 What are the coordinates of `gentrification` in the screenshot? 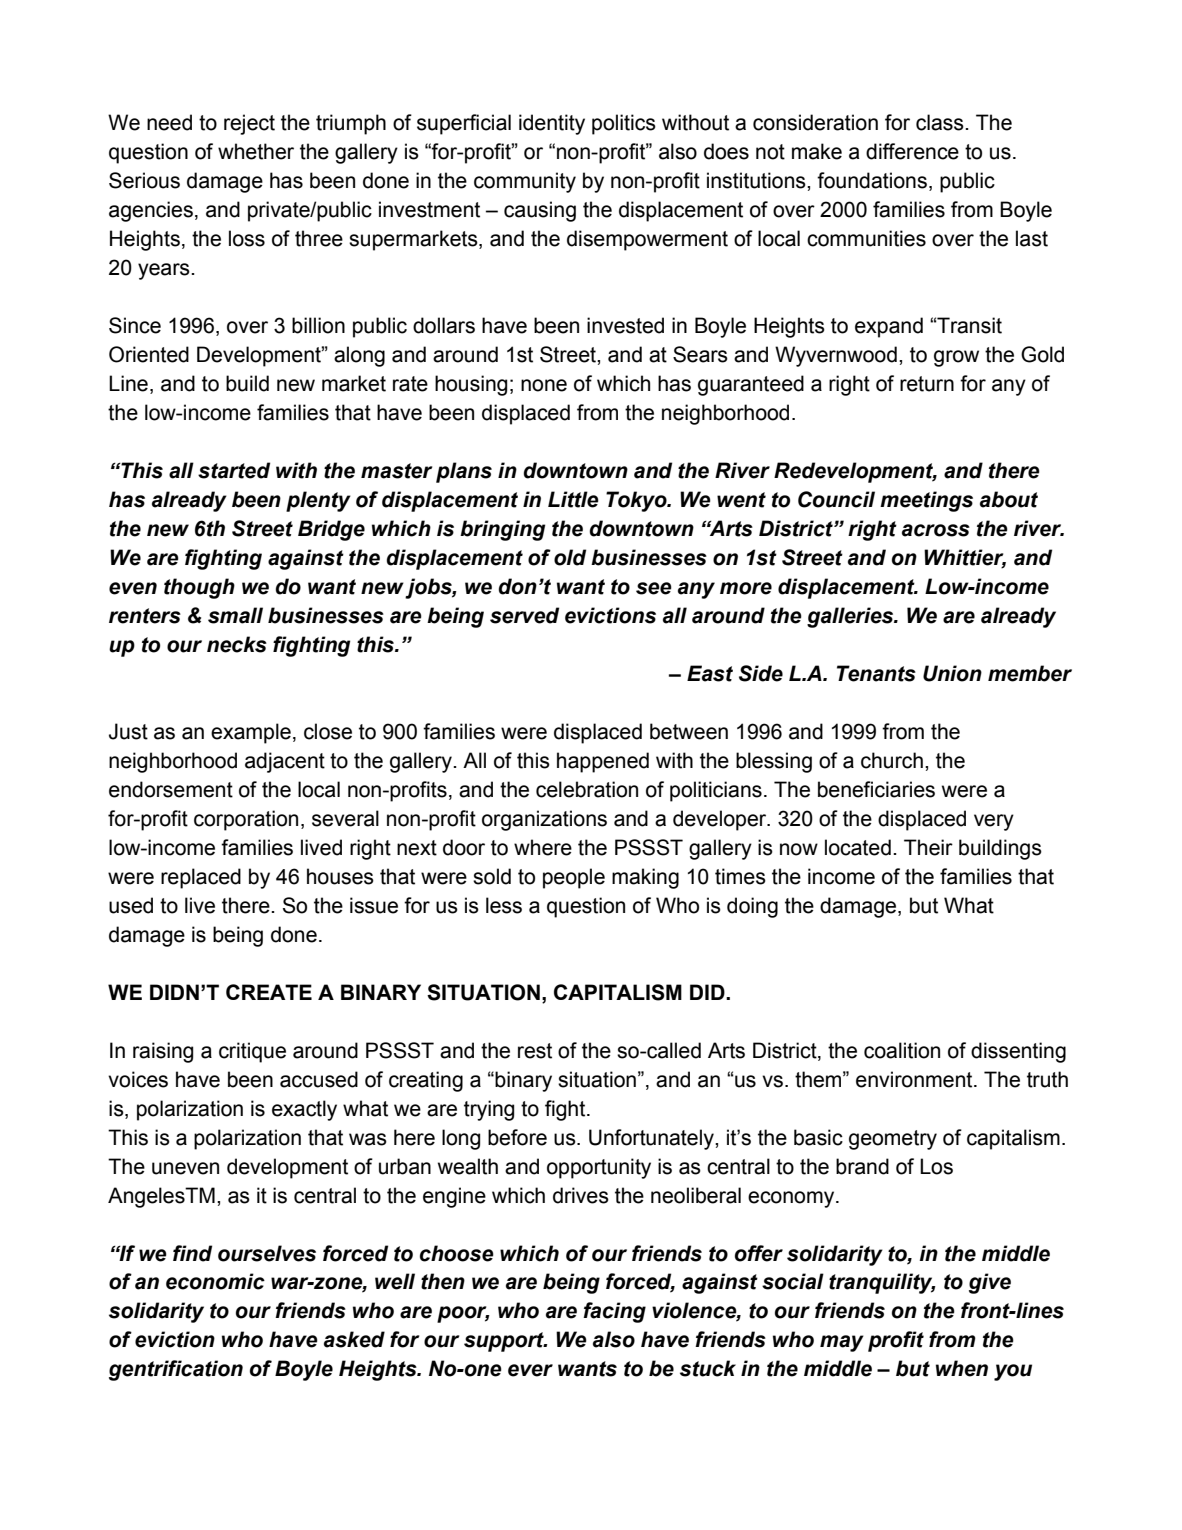 It's located at (176, 1370).
